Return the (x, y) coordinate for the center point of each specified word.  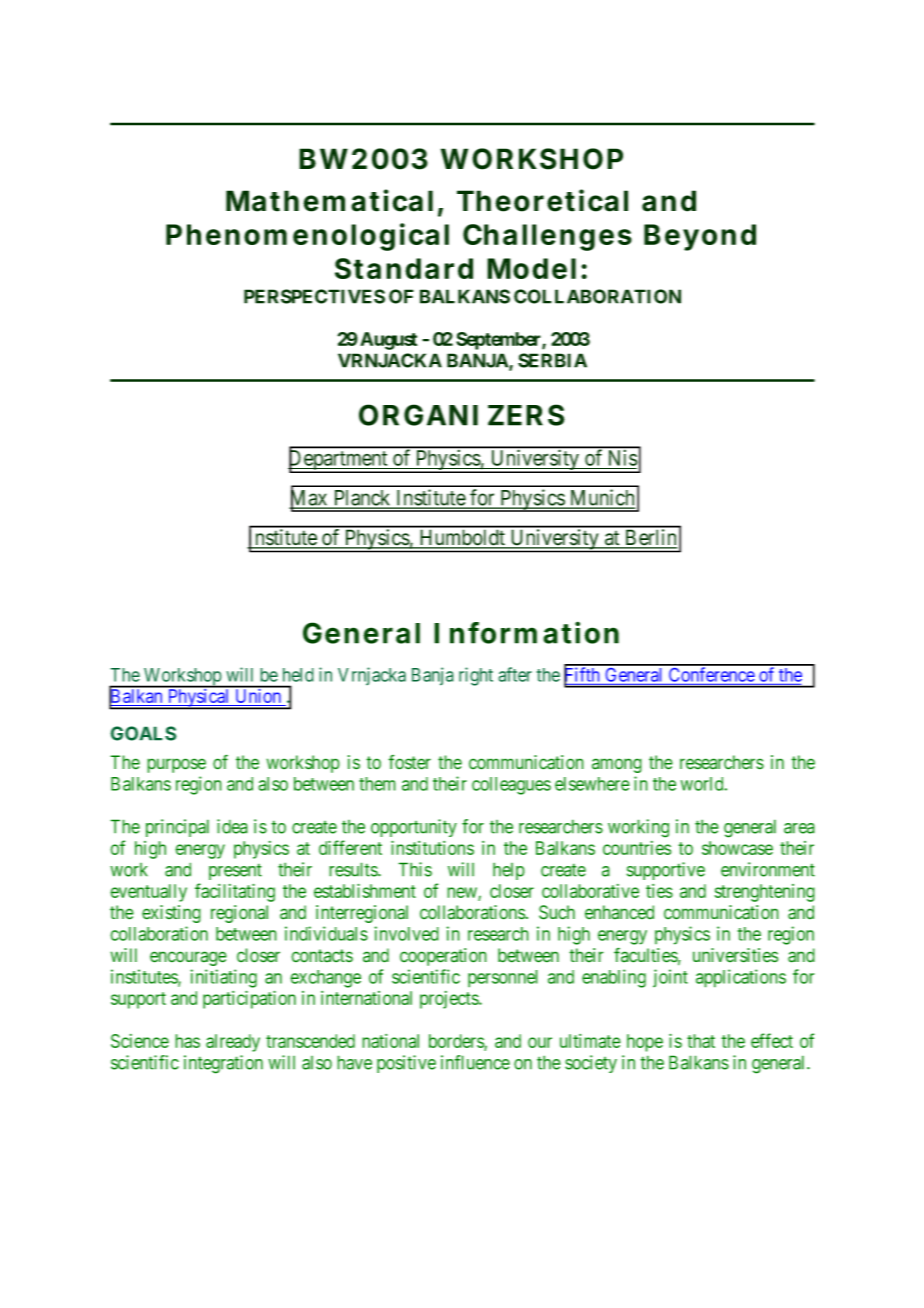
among (617, 765)
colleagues (511, 786)
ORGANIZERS (462, 415)
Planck (362, 499)
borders (457, 1042)
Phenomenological (307, 237)
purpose (176, 765)
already (233, 1043)
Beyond (700, 237)
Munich (601, 498)
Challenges (547, 237)
